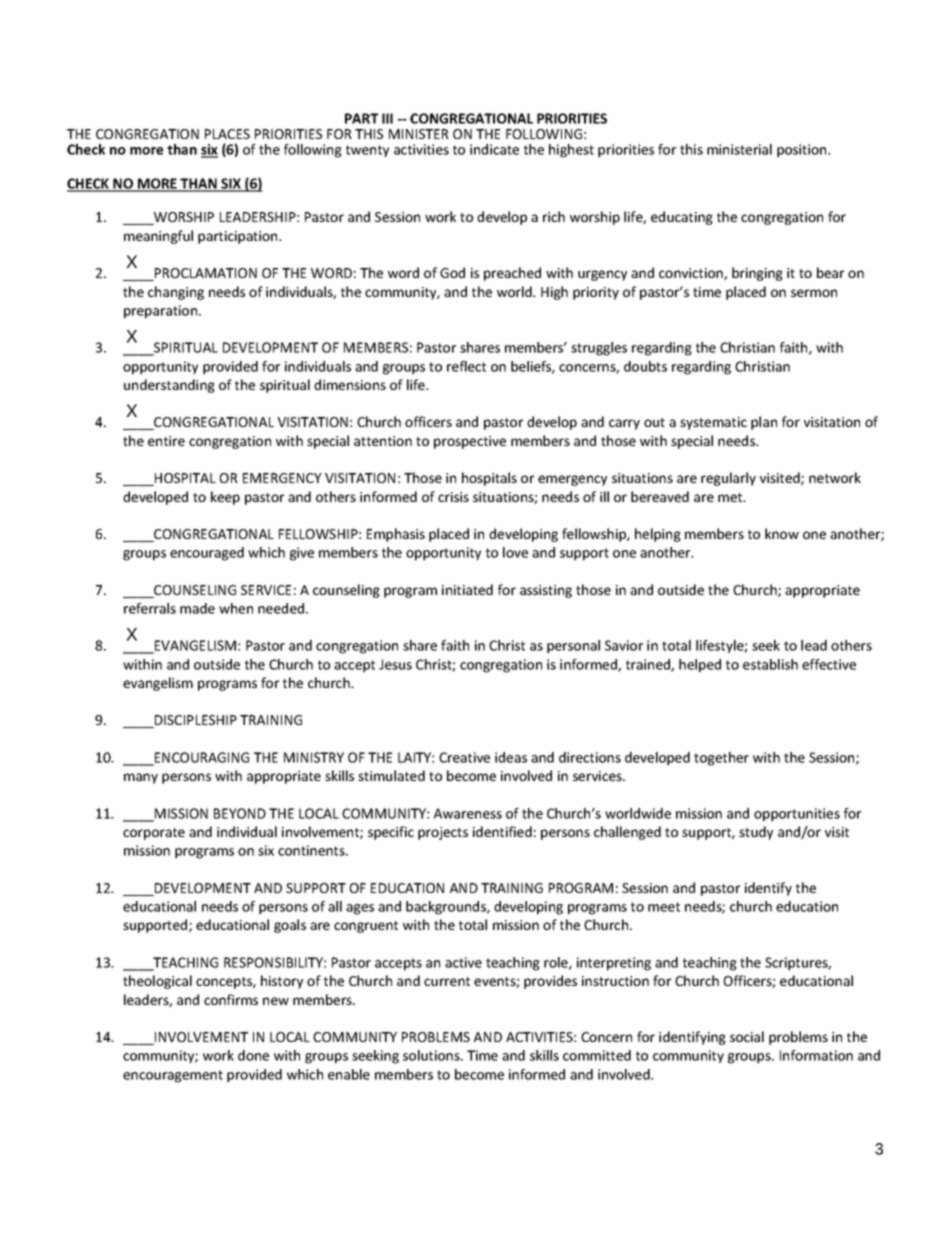 This screenshot has width=952, height=1233. What do you see at coordinates (240, 813) in the screenshot?
I see `BEYOND` at bounding box center [240, 813].
